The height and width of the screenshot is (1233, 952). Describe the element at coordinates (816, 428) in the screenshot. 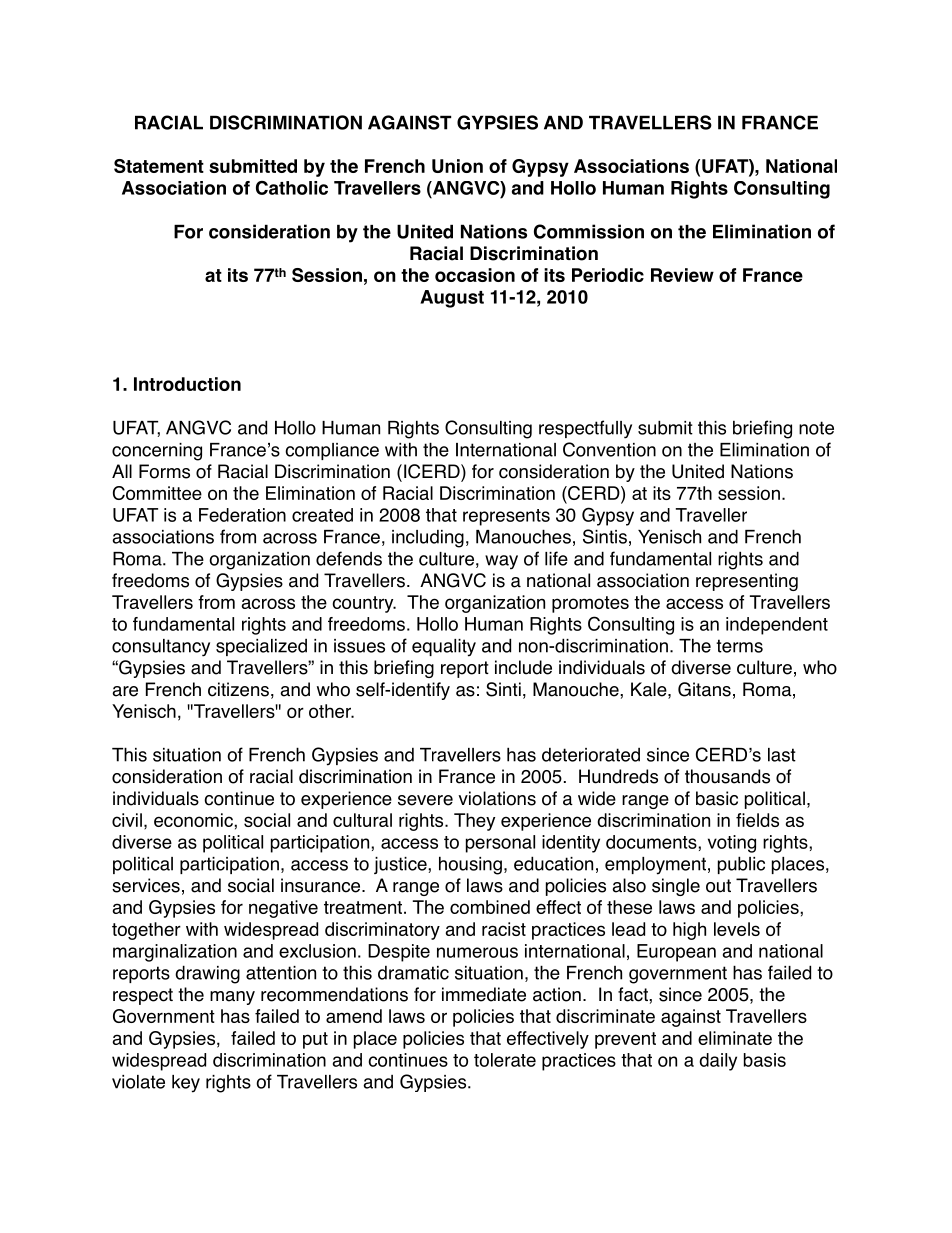

I see `note` at that location.
